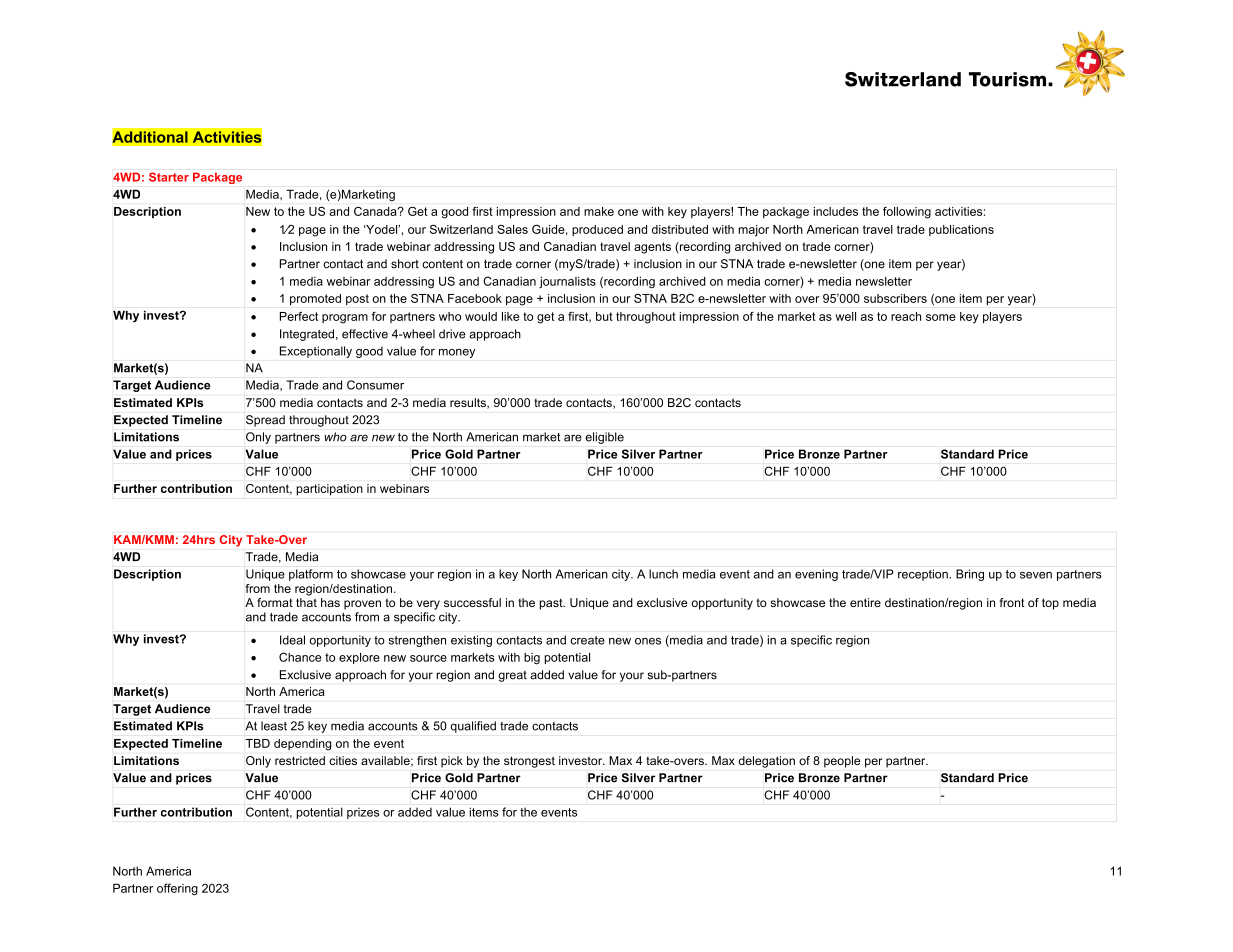  I want to click on make, so click(599, 211).
